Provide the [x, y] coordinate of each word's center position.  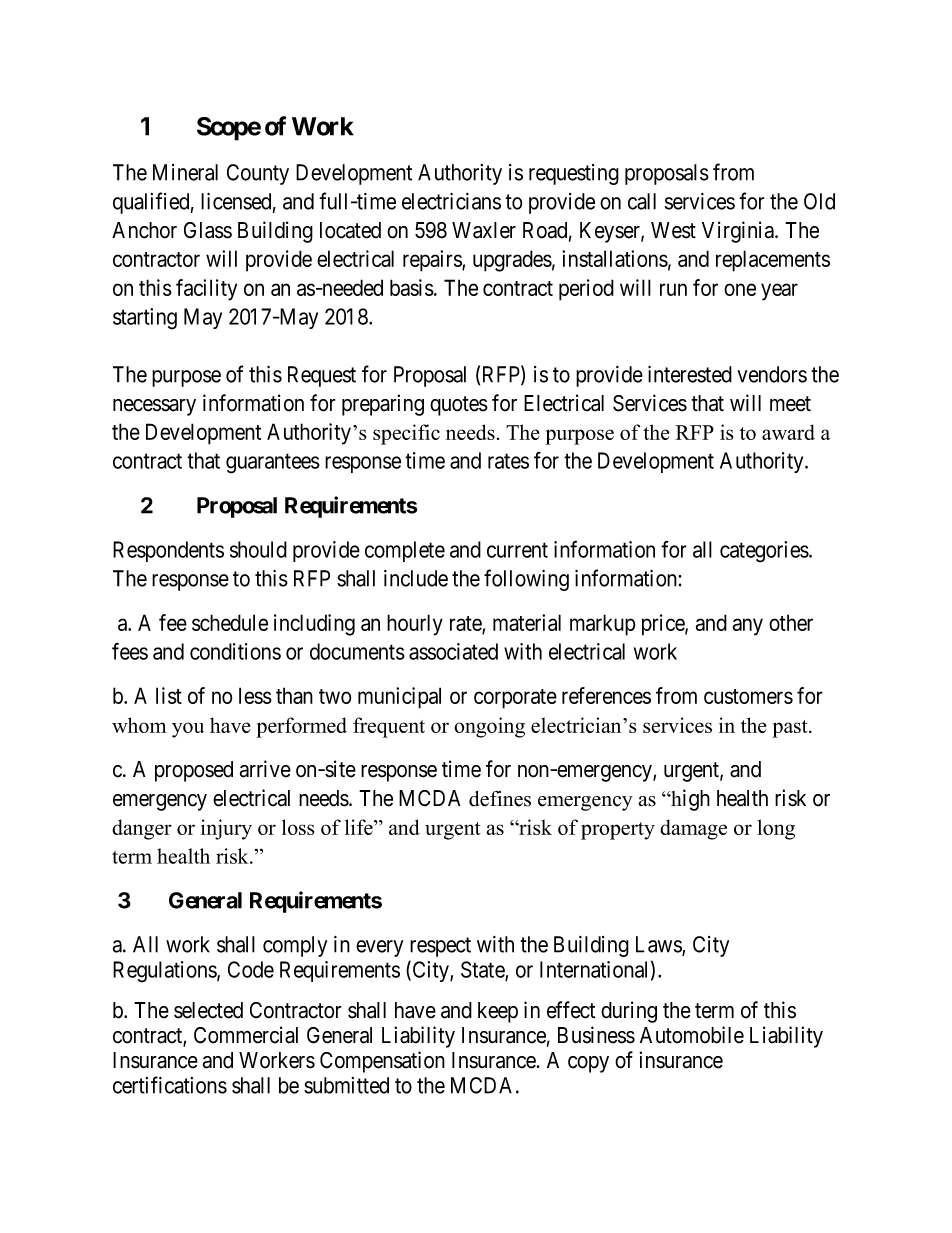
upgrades [512, 261]
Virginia [739, 232]
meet [790, 404]
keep [498, 1012]
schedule [230, 622]
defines [500, 799]
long [776, 829]
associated [453, 651]
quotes [459, 406]
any [748, 627]
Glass [208, 230]
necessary [154, 407]
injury [226, 829]
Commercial [246, 1035]
